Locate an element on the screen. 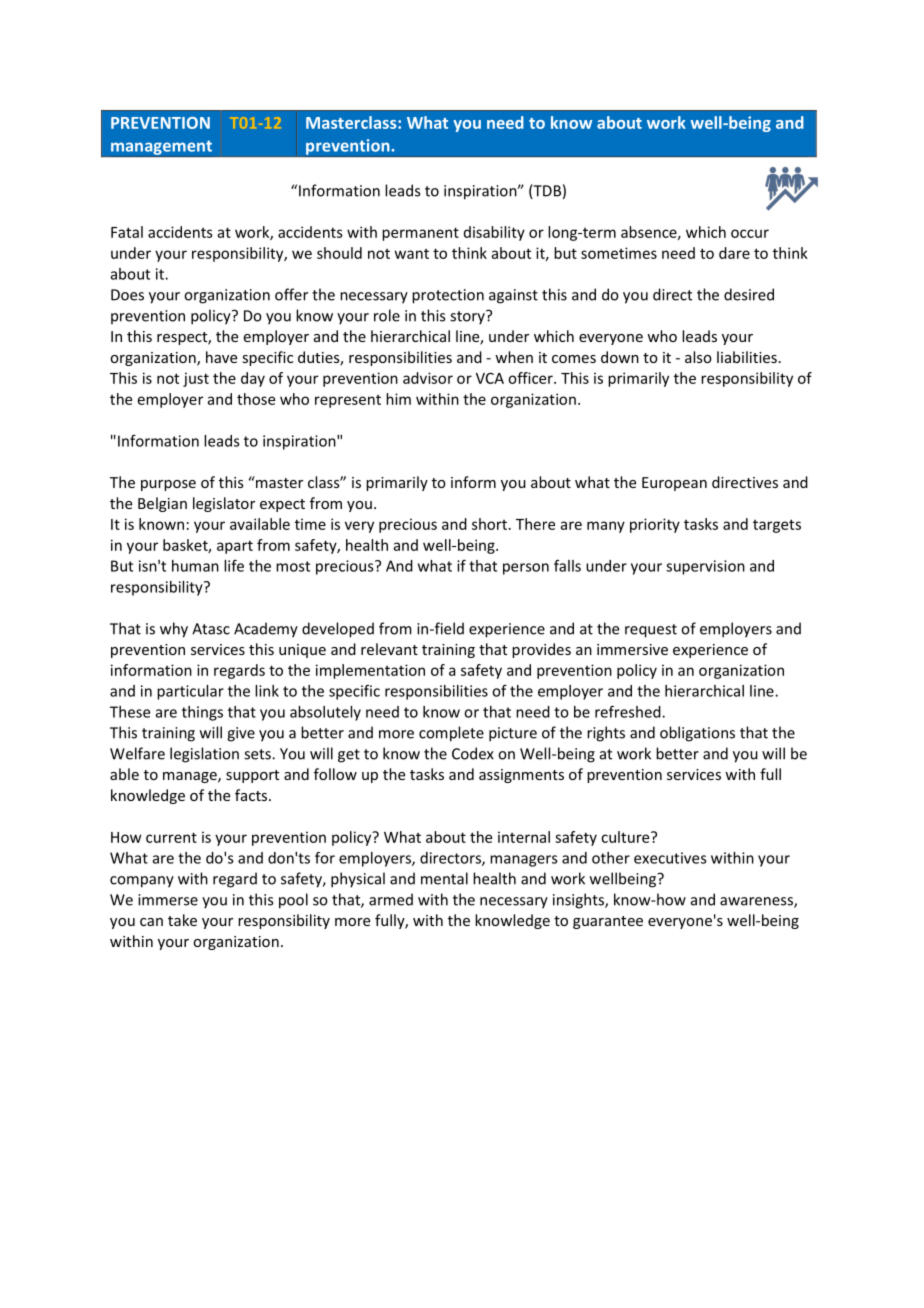 The width and height of the screenshot is (924, 1308). European is located at coordinates (674, 484).
